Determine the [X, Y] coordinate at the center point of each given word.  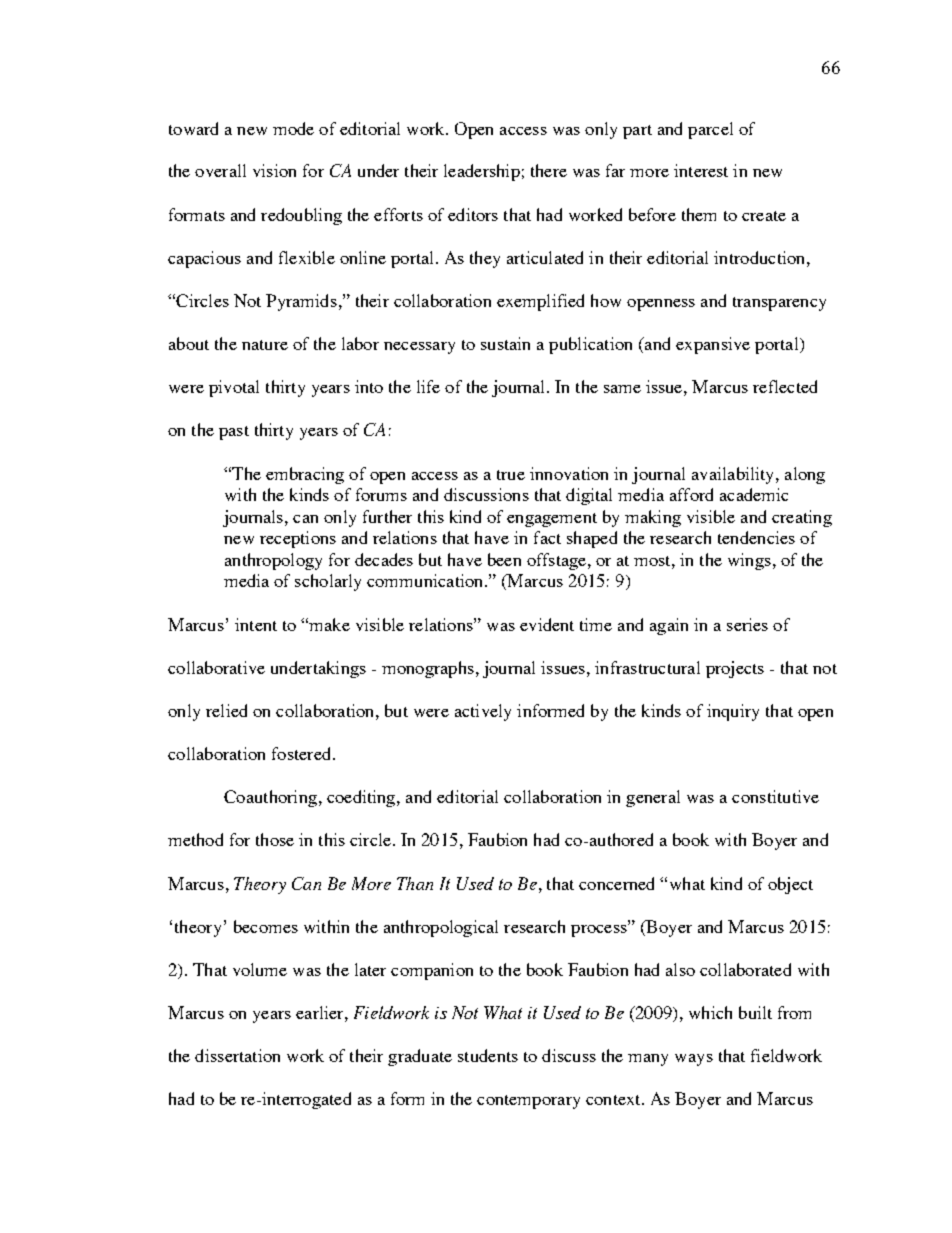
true [511, 475]
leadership [482, 172]
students [488, 1055]
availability [734, 475]
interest [701, 170]
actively [483, 712]
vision [274, 170]
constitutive [775, 796]
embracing [305, 475]
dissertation [237, 1055]
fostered [303, 753]
